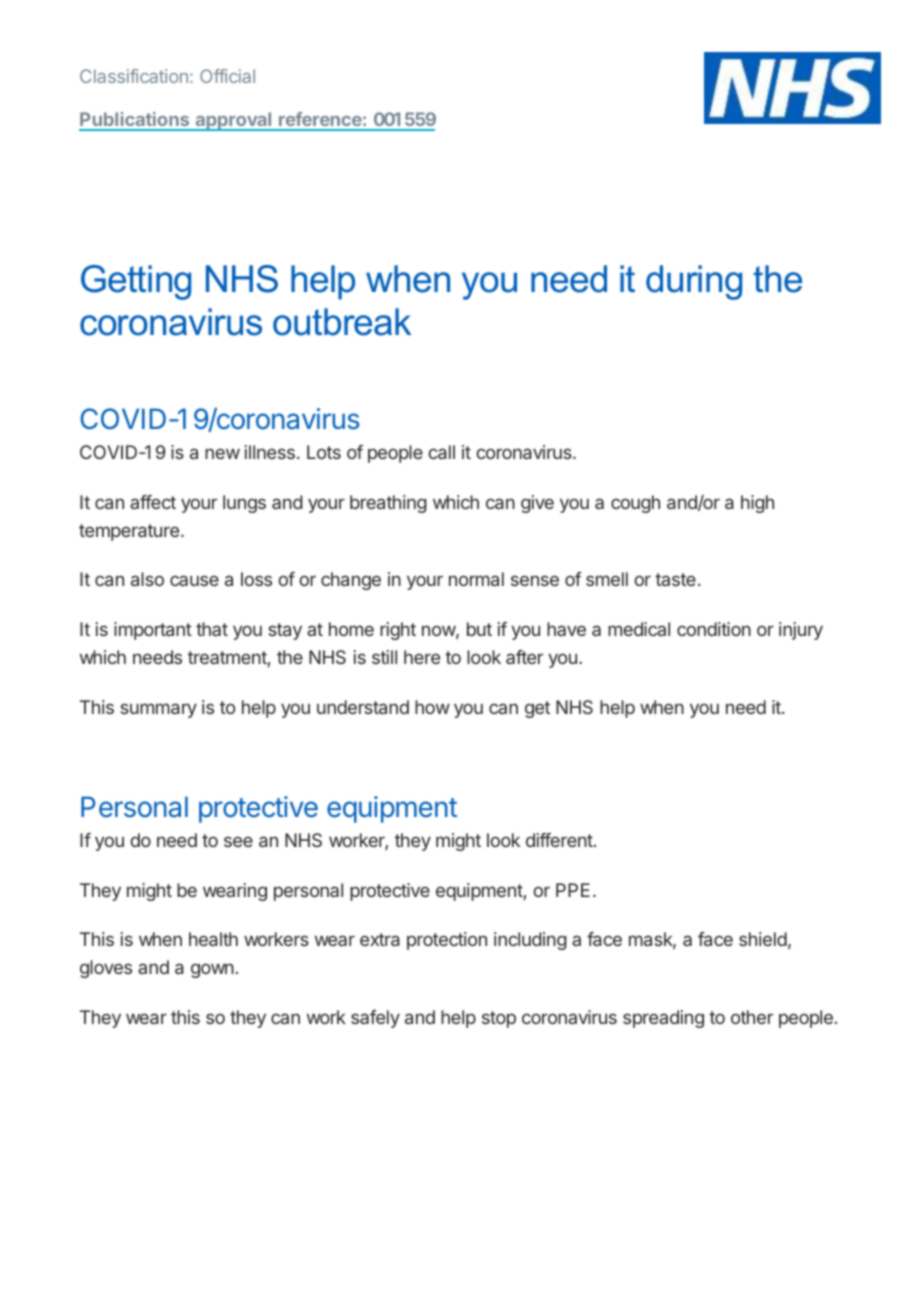 This screenshot has width=924, height=1308. What do you see at coordinates (559, 840) in the screenshot?
I see `different` at bounding box center [559, 840].
